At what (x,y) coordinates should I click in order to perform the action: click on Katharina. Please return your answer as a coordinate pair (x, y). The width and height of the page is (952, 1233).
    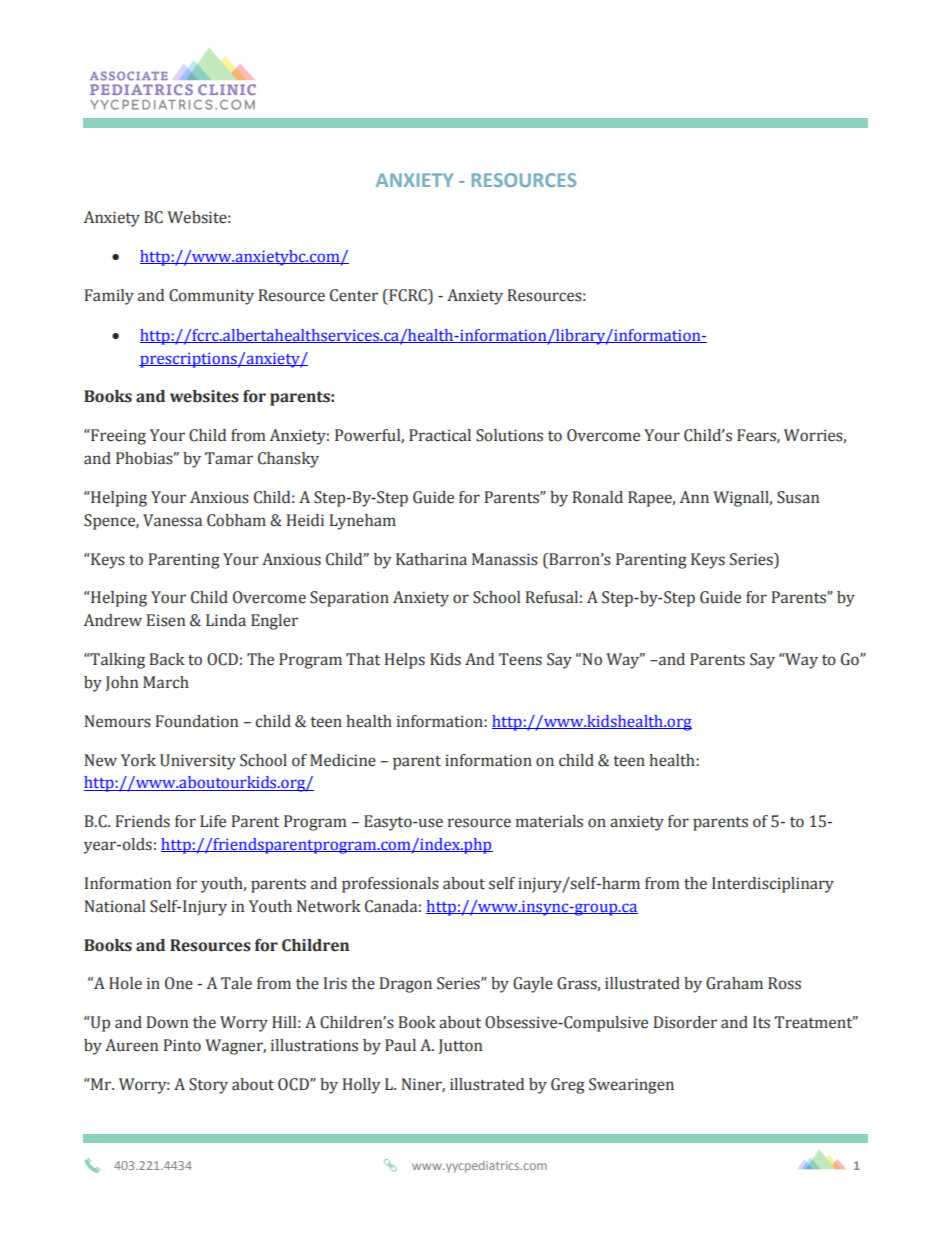
    Looking at the image, I should click on (431, 559).
